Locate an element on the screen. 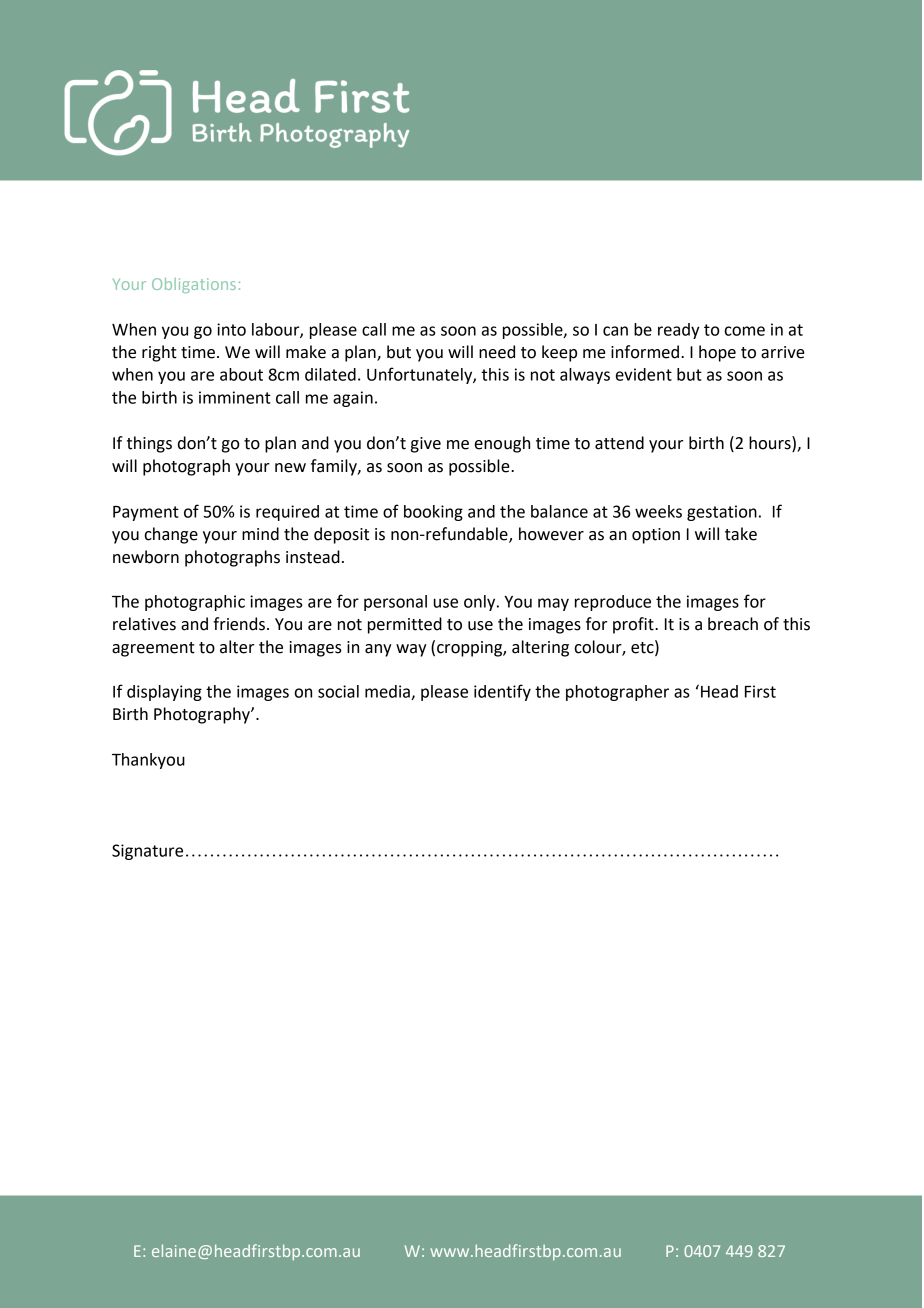 Image resolution: width=924 pixels, height=1308 pixels. profit is located at coordinates (634, 625).
